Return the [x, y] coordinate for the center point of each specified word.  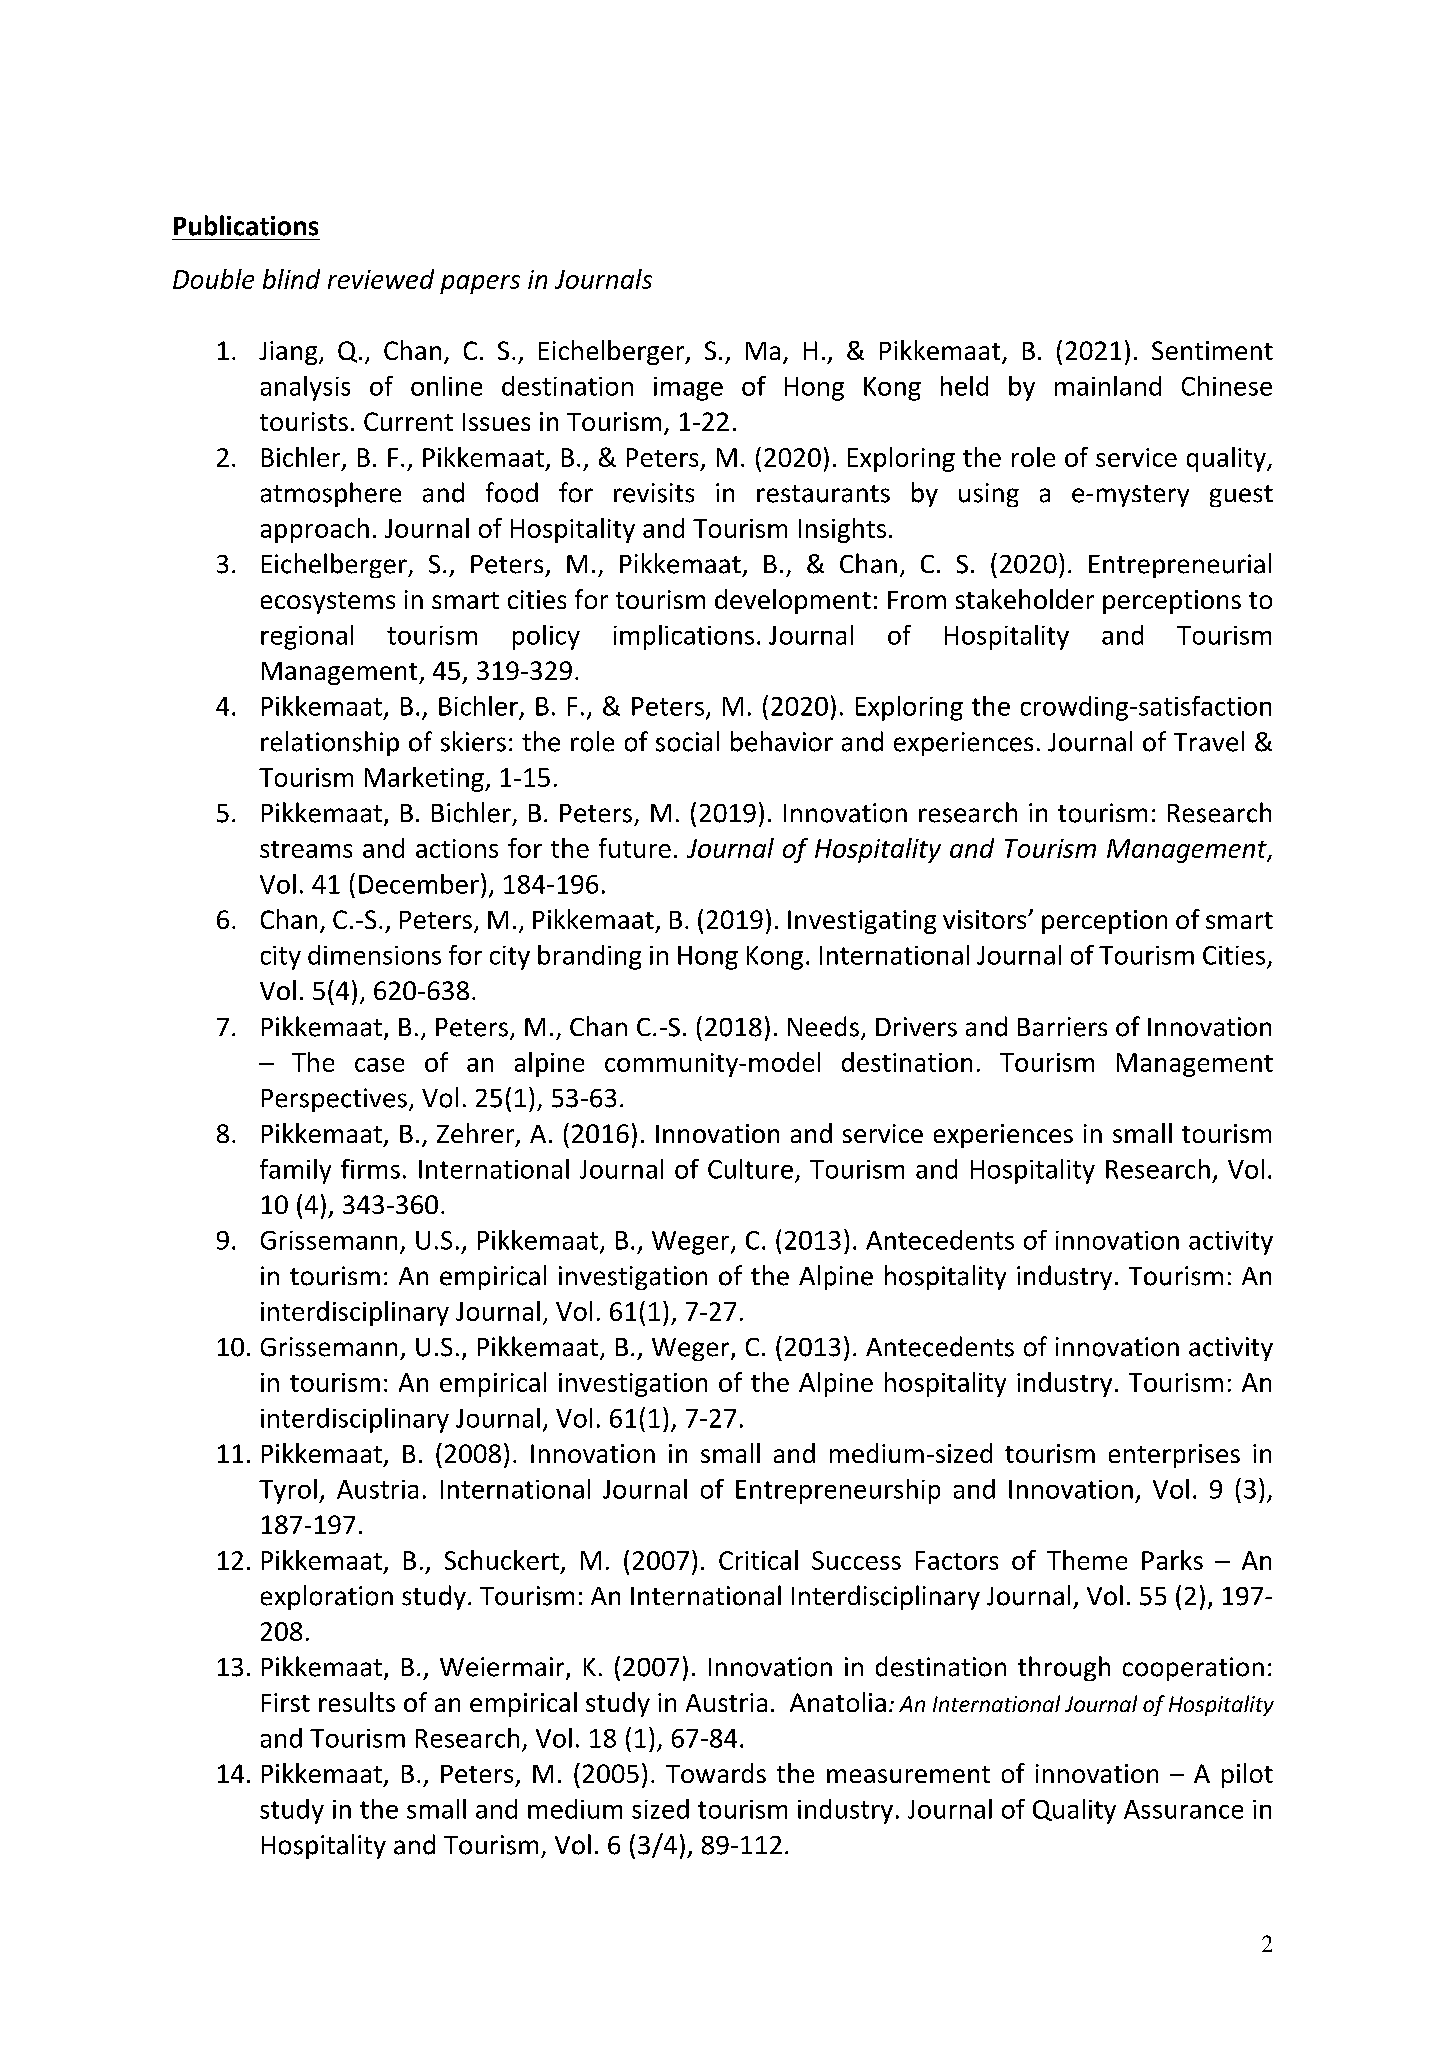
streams [306, 849]
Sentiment [1212, 350]
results [357, 1702]
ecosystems [328, 603]
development [793, 601]
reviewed [381, 279]
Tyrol [288, 1491]
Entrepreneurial [1180, 565]
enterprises [1174, 1456]
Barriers [1062, 1027]
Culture [750, 1169]
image [688, 389]
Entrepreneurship [838, 1491]
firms [370, 1169]
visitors [986, 919]
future [635, 848]
